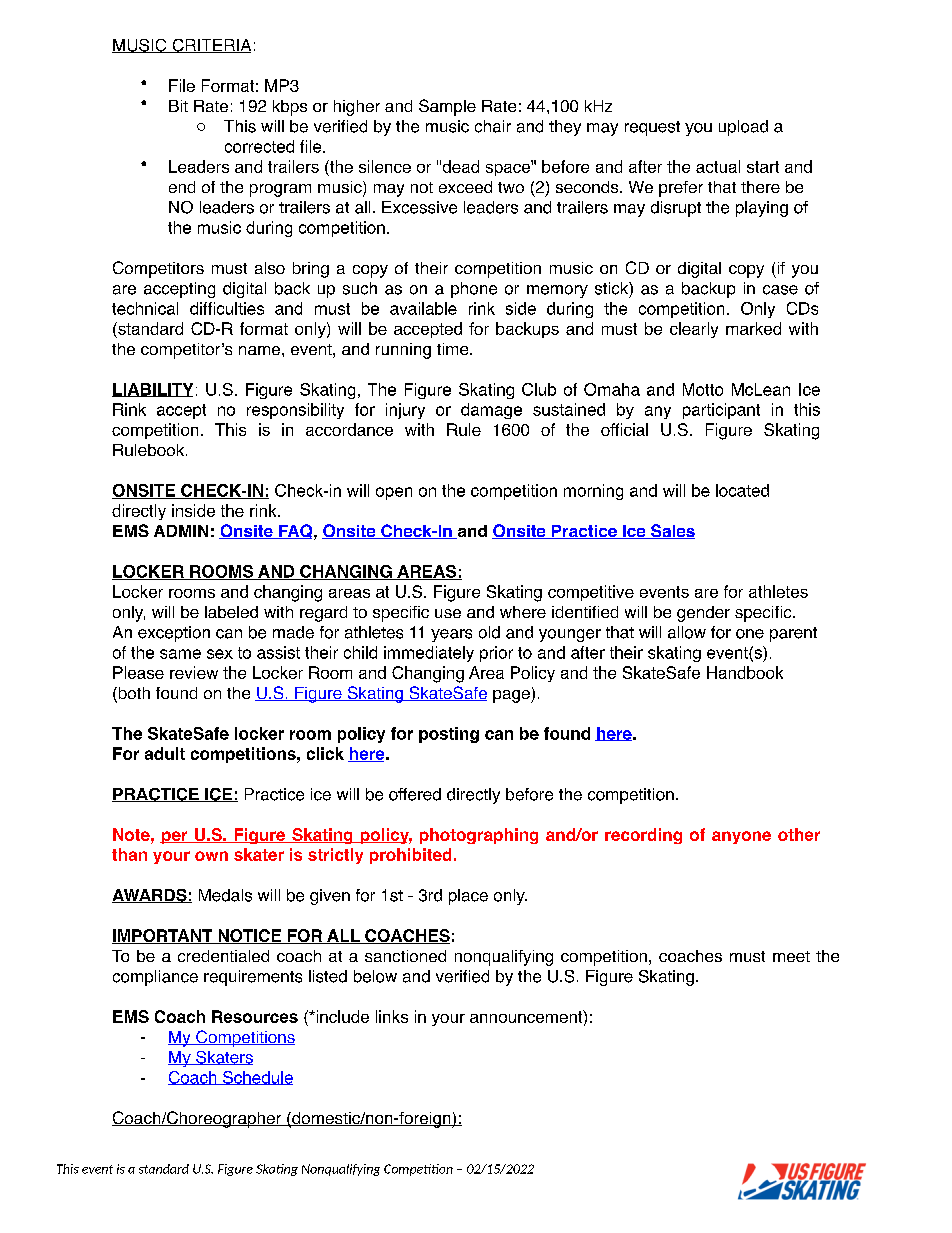 The image size is (952, 1233). Describe the element at coordinates (791, 956) in the page. I see `meet` at that location.
